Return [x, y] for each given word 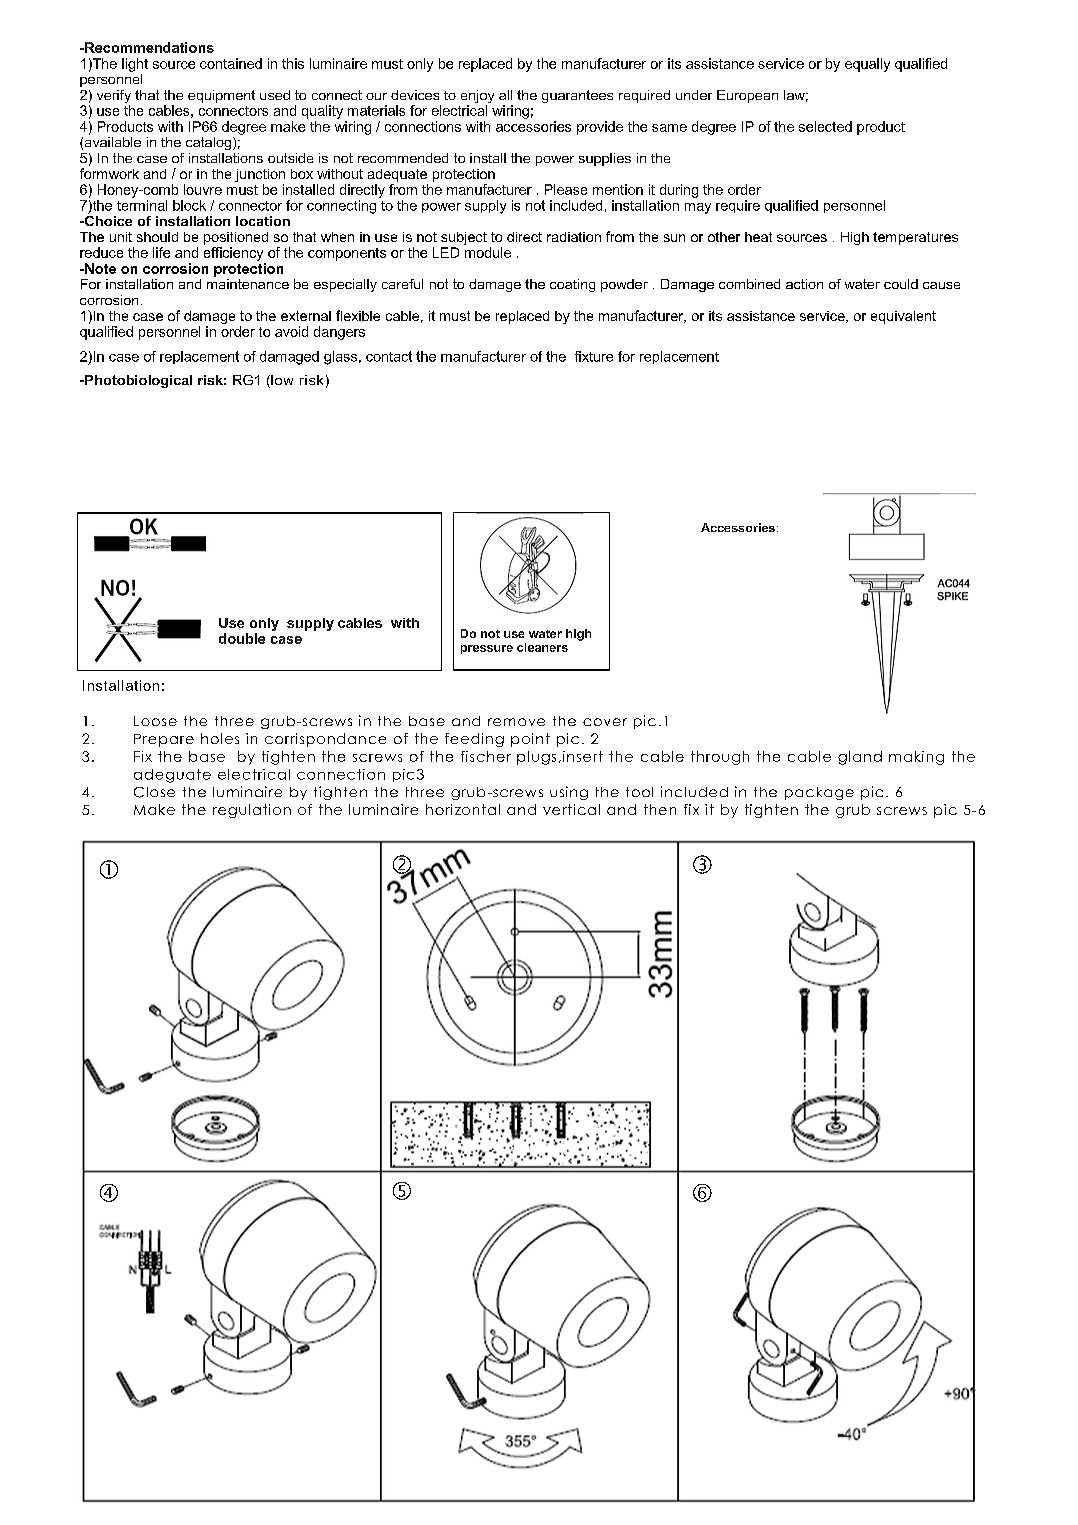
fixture [594, 356]
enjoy [477, 98]
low [281, 381]
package [819, 793]
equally [867, 65]
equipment [221, 96]
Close [154, 792]
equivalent [903, 317]
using [569, 793]
